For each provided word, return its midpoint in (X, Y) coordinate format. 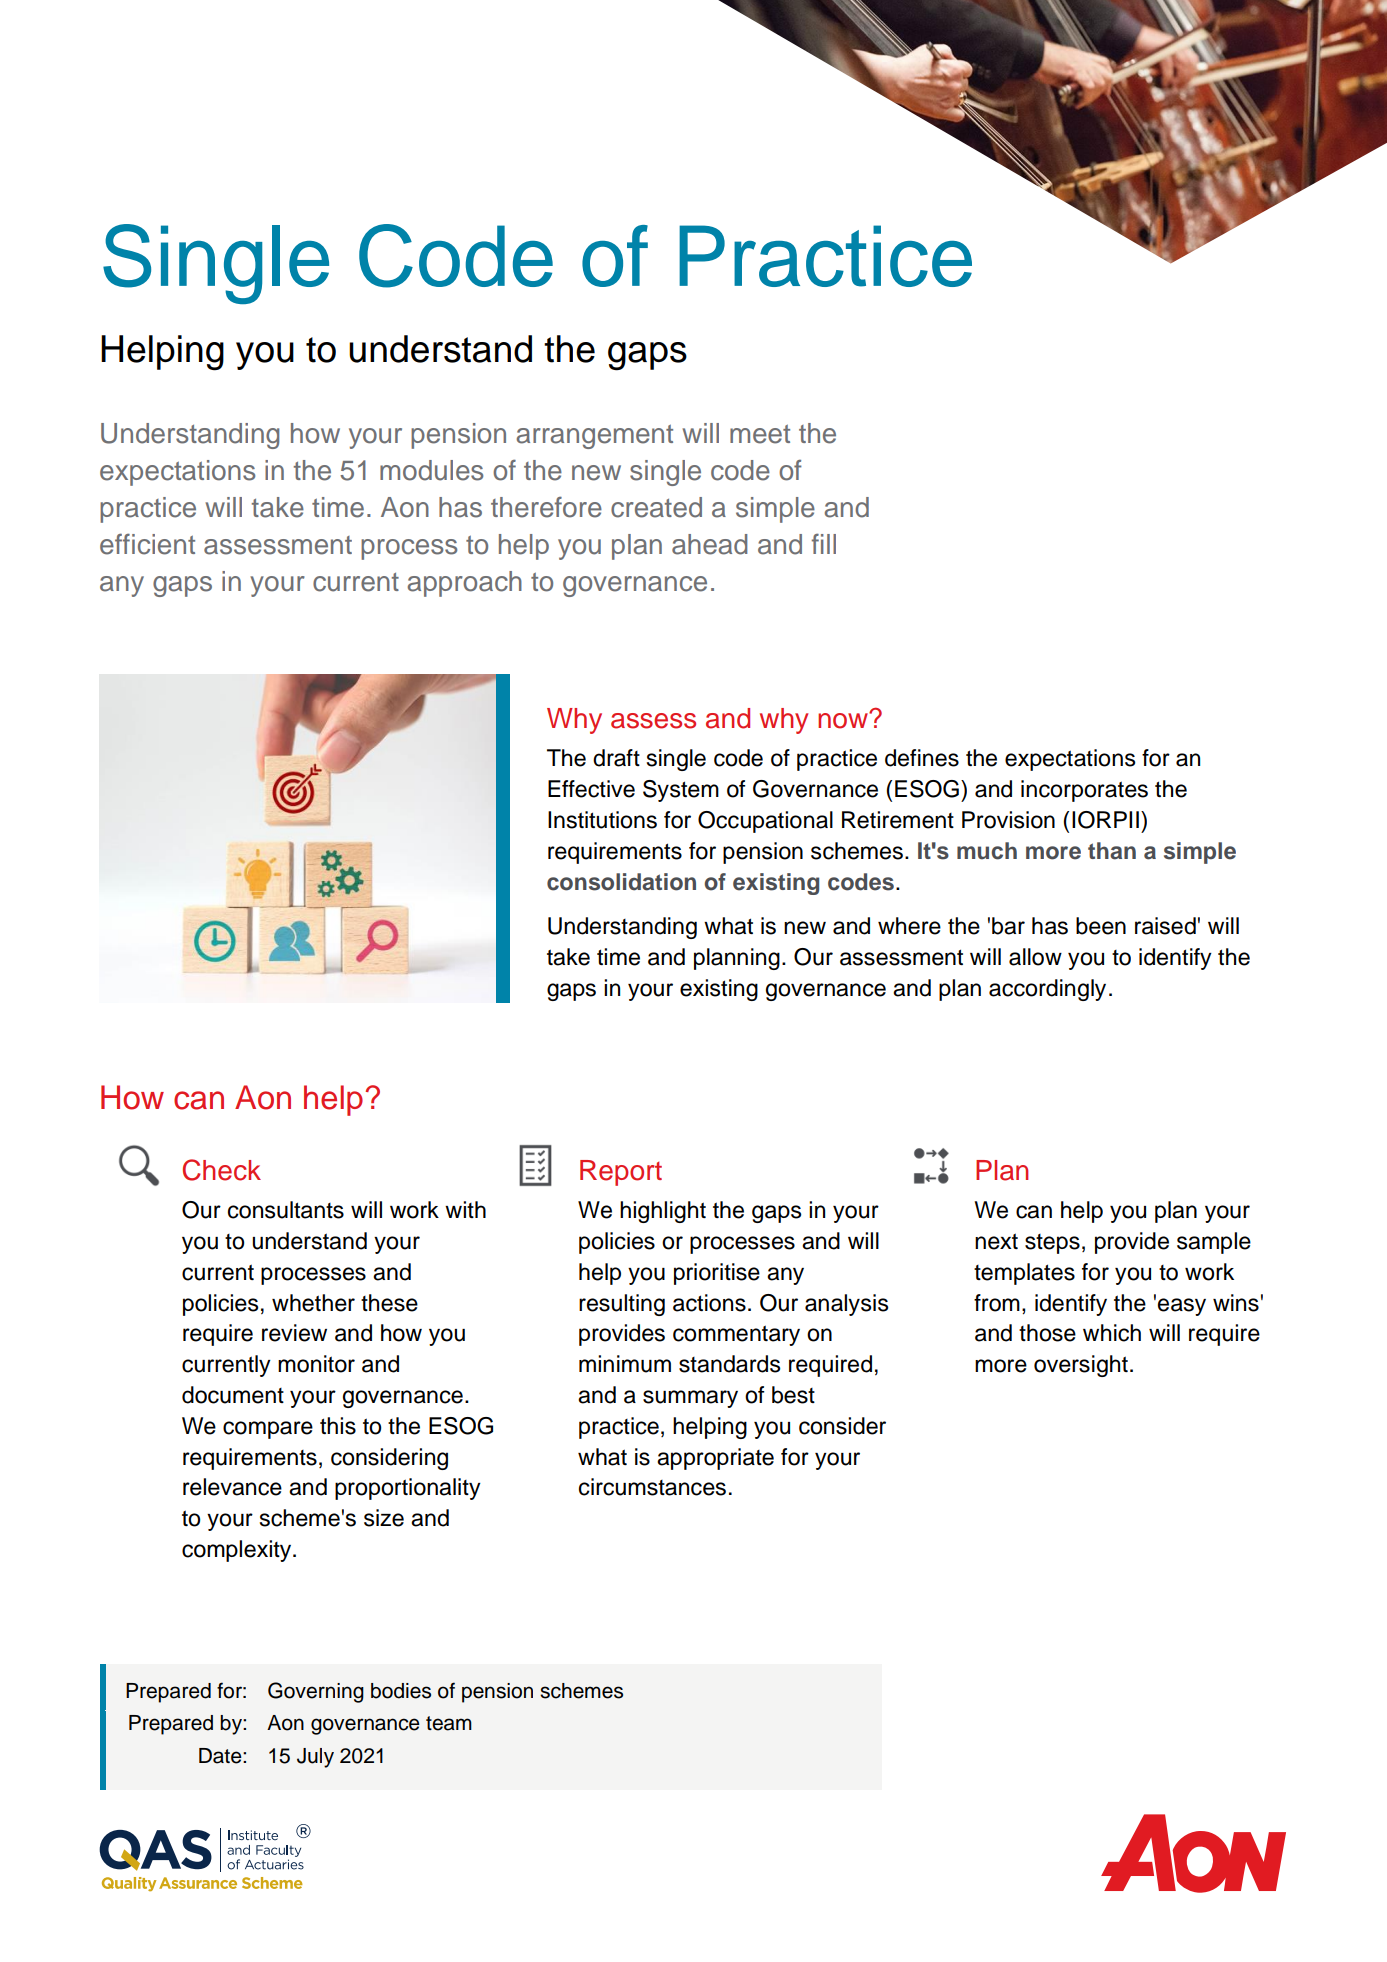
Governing (316, 1692)
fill (824, 543)
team (449, 1723)
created (656, 507)
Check (222, 1170)
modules (431, 470)
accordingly (1047, 990)
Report (621, 1173)
